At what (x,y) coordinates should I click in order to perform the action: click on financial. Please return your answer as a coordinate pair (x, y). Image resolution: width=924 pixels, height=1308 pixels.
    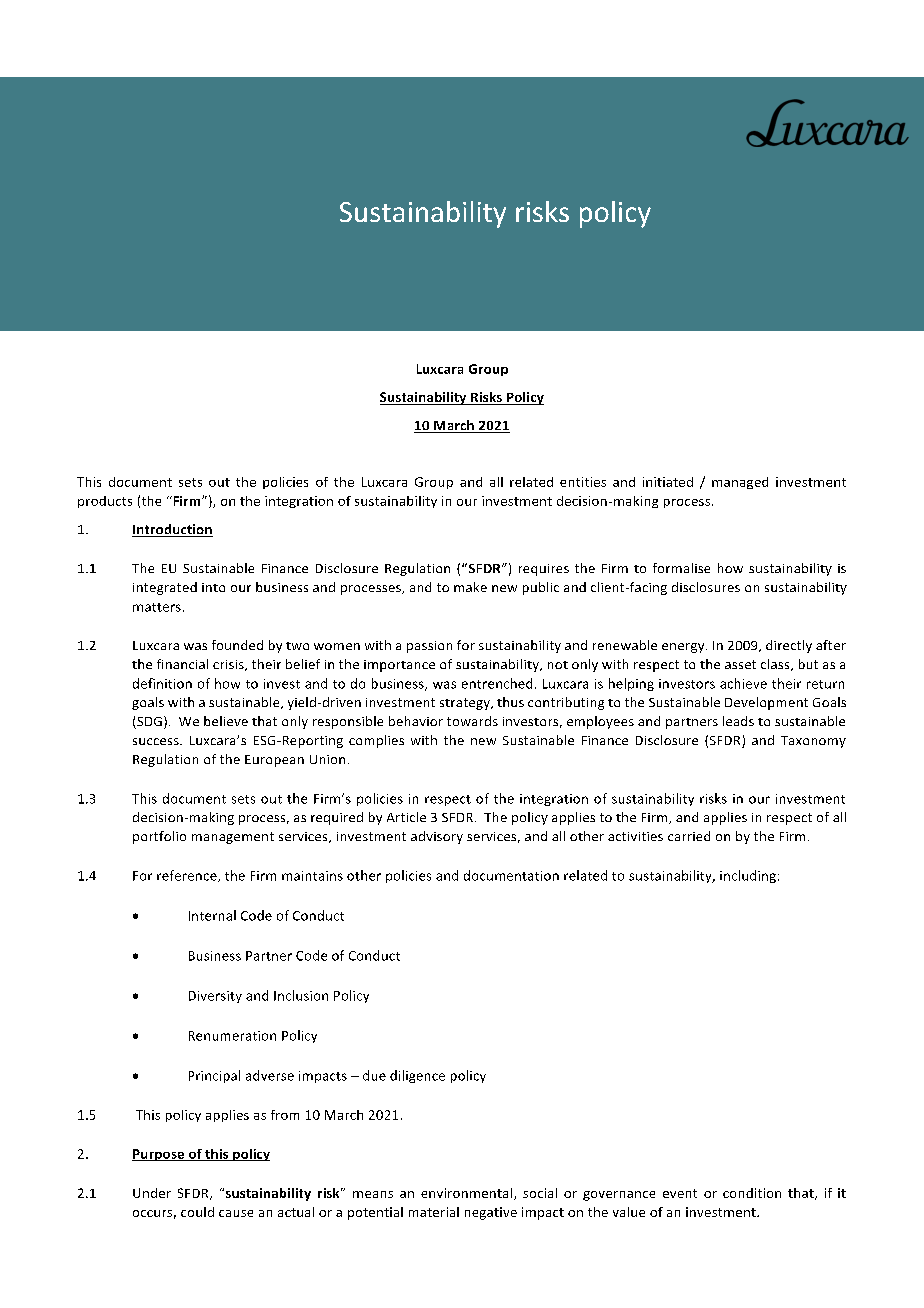
    Looking at the image, I should click on (182, 664).
